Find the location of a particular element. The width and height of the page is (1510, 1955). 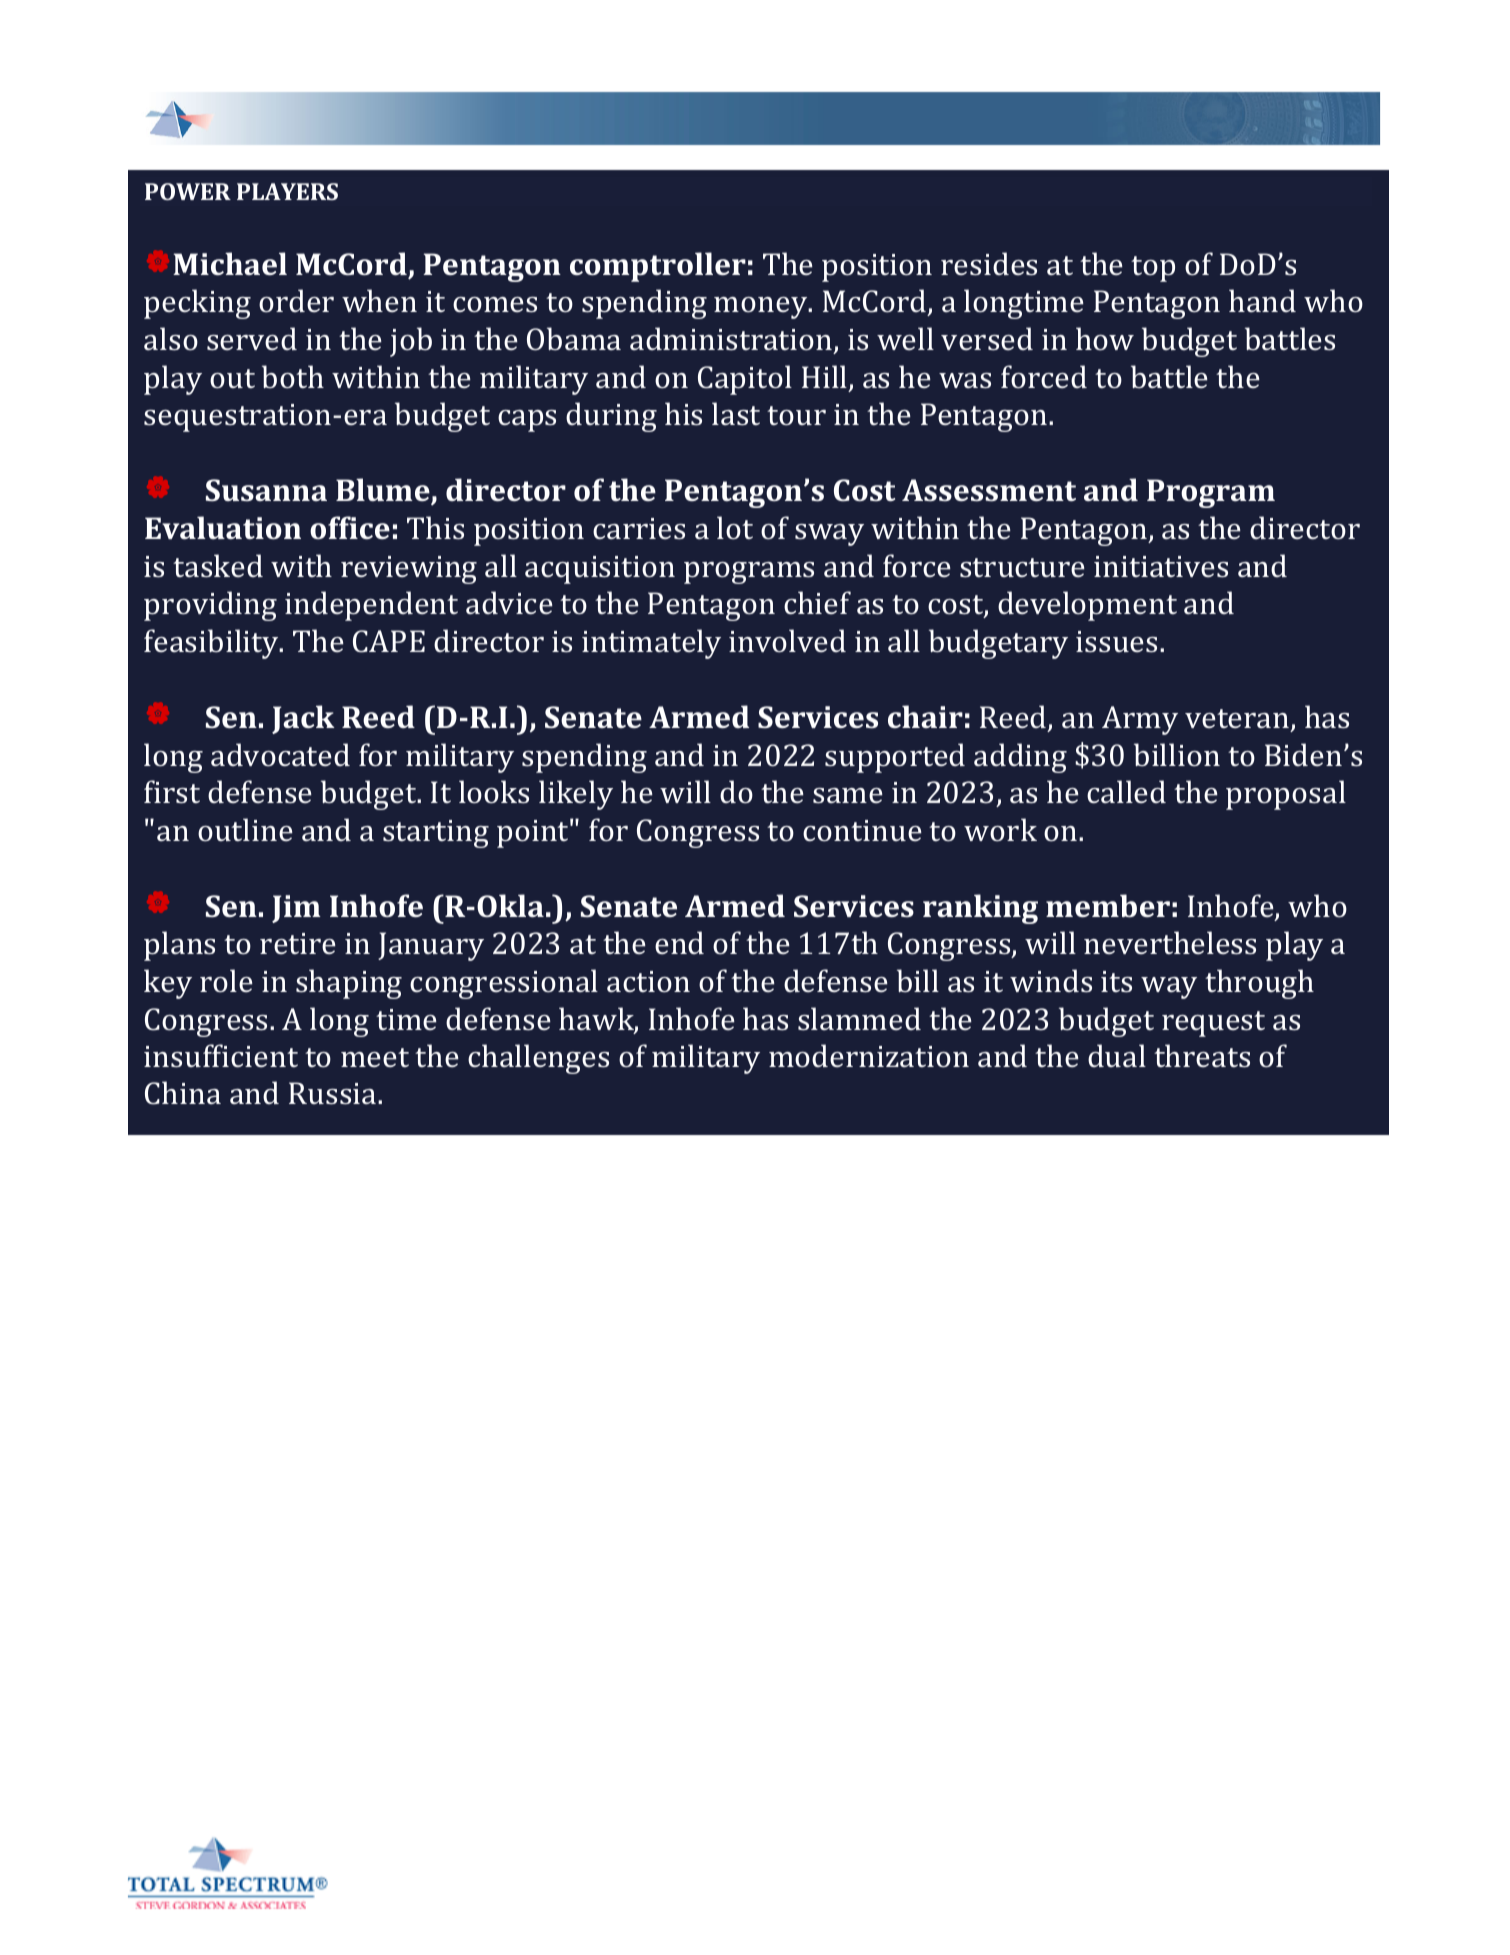

POWER is located at coordinates (188, 191).
